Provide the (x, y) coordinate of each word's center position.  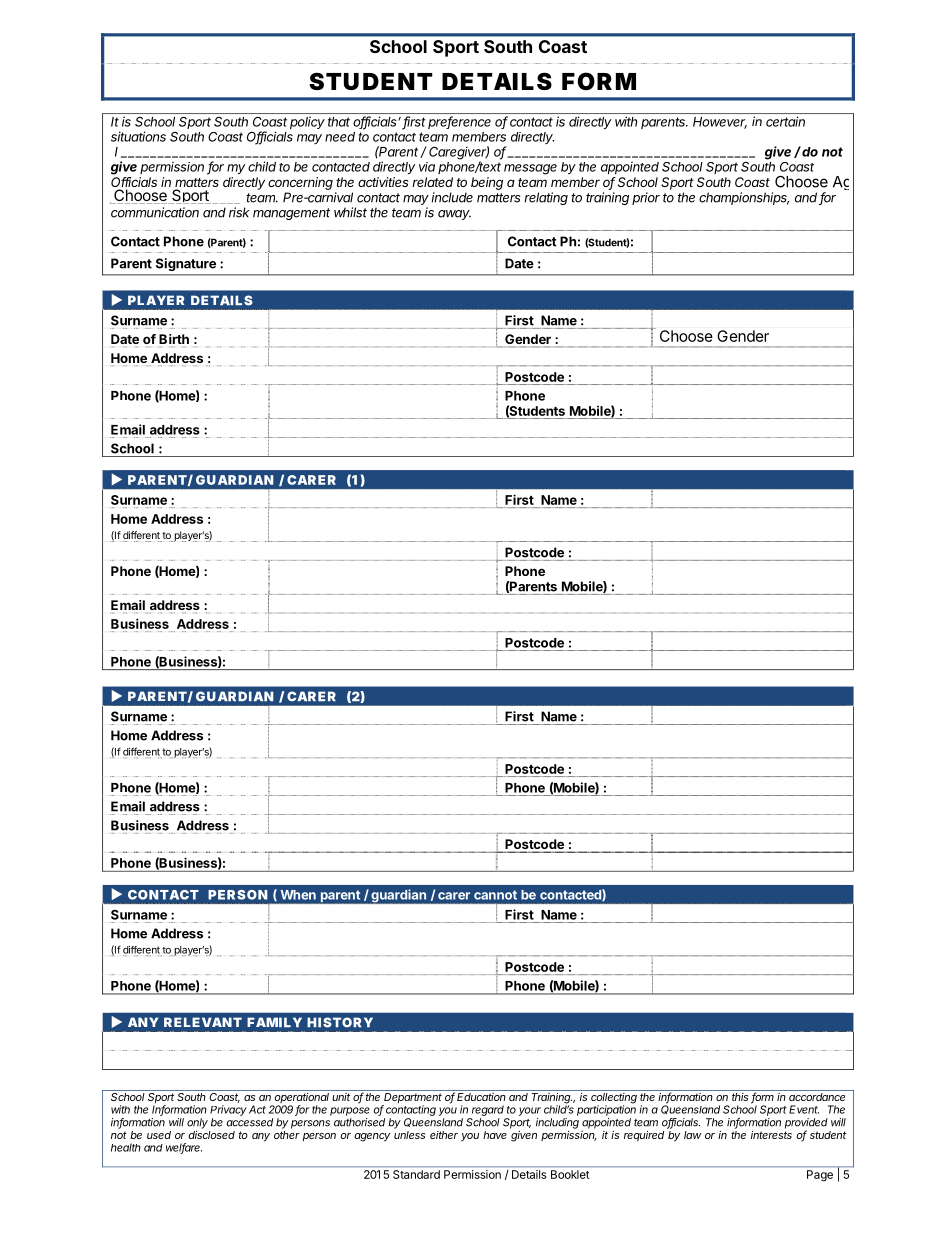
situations (138, 136)
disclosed (211, 1135)
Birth (173, 340)
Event (804, 1109)
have (495, 1135)
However (720, 123)
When (298, 895)
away (454, 215)
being (487, 183)
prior (646, 198)
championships (744, 198)
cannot (495, 895)
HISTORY (340, 1022)
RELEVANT (203, 1022)
